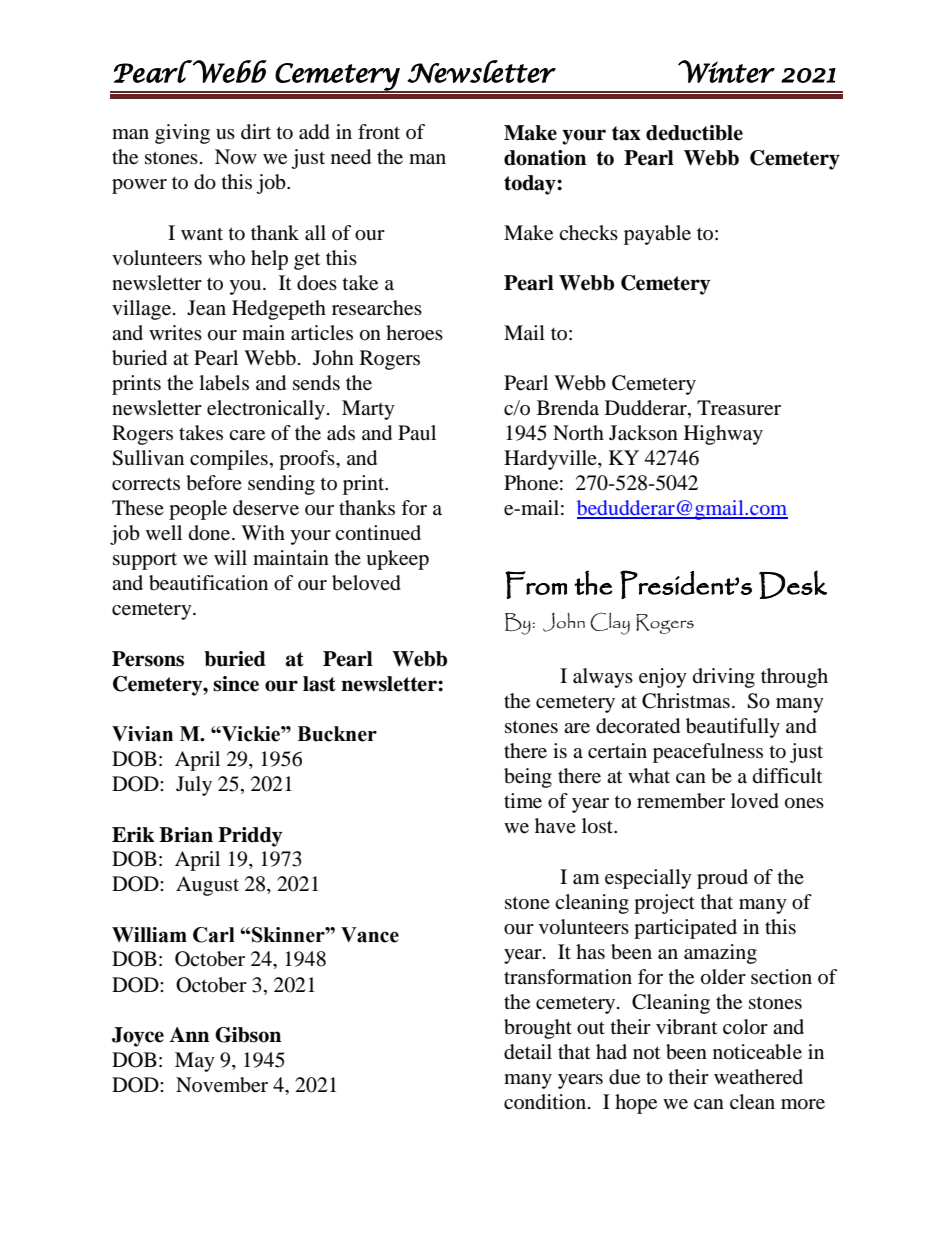 The image size is (952, 1233). Describe the element at coordinates (186, 835) in the page. I see `Brian` at that location.
